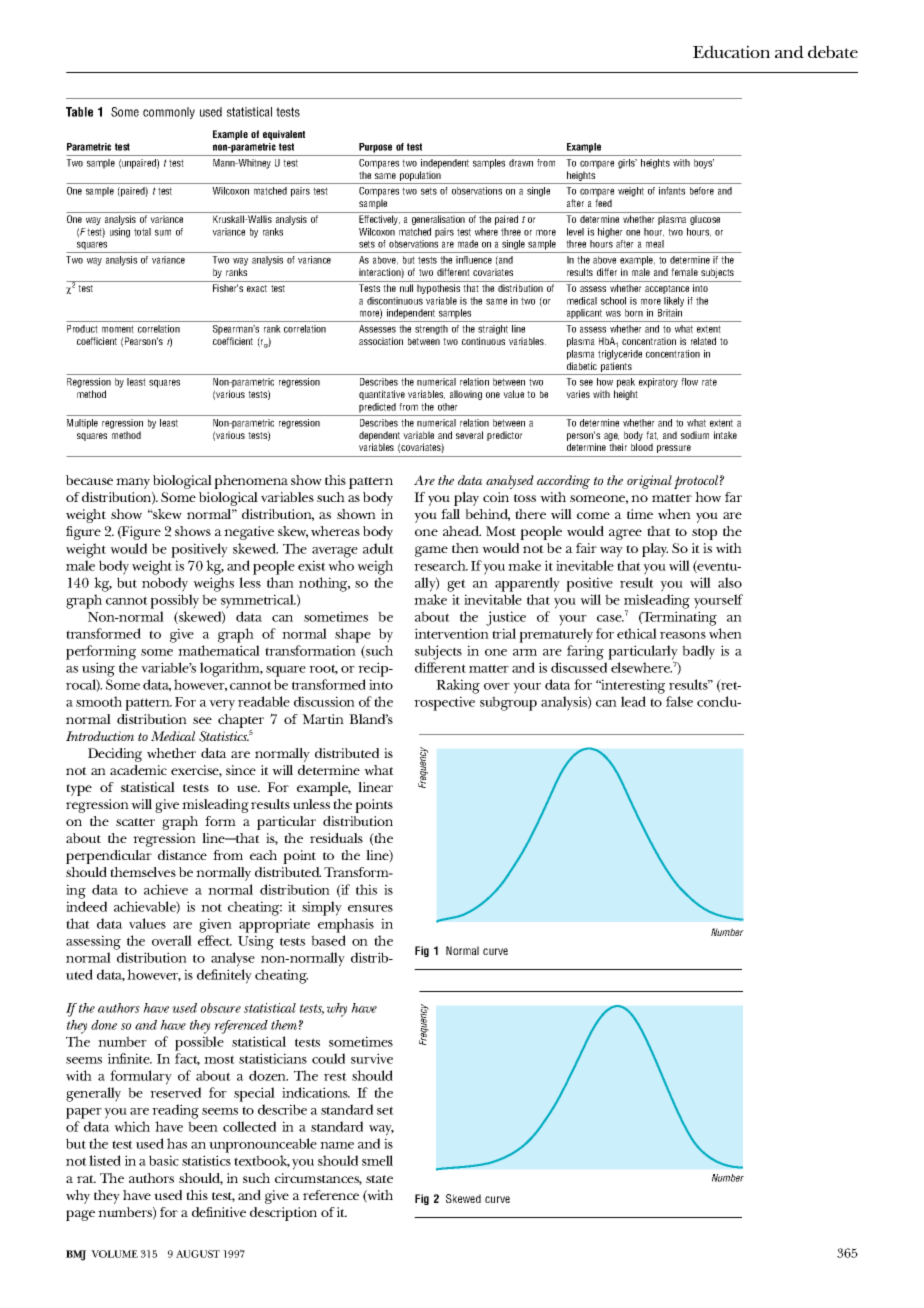  I want to click on many, so click(133, 483).
